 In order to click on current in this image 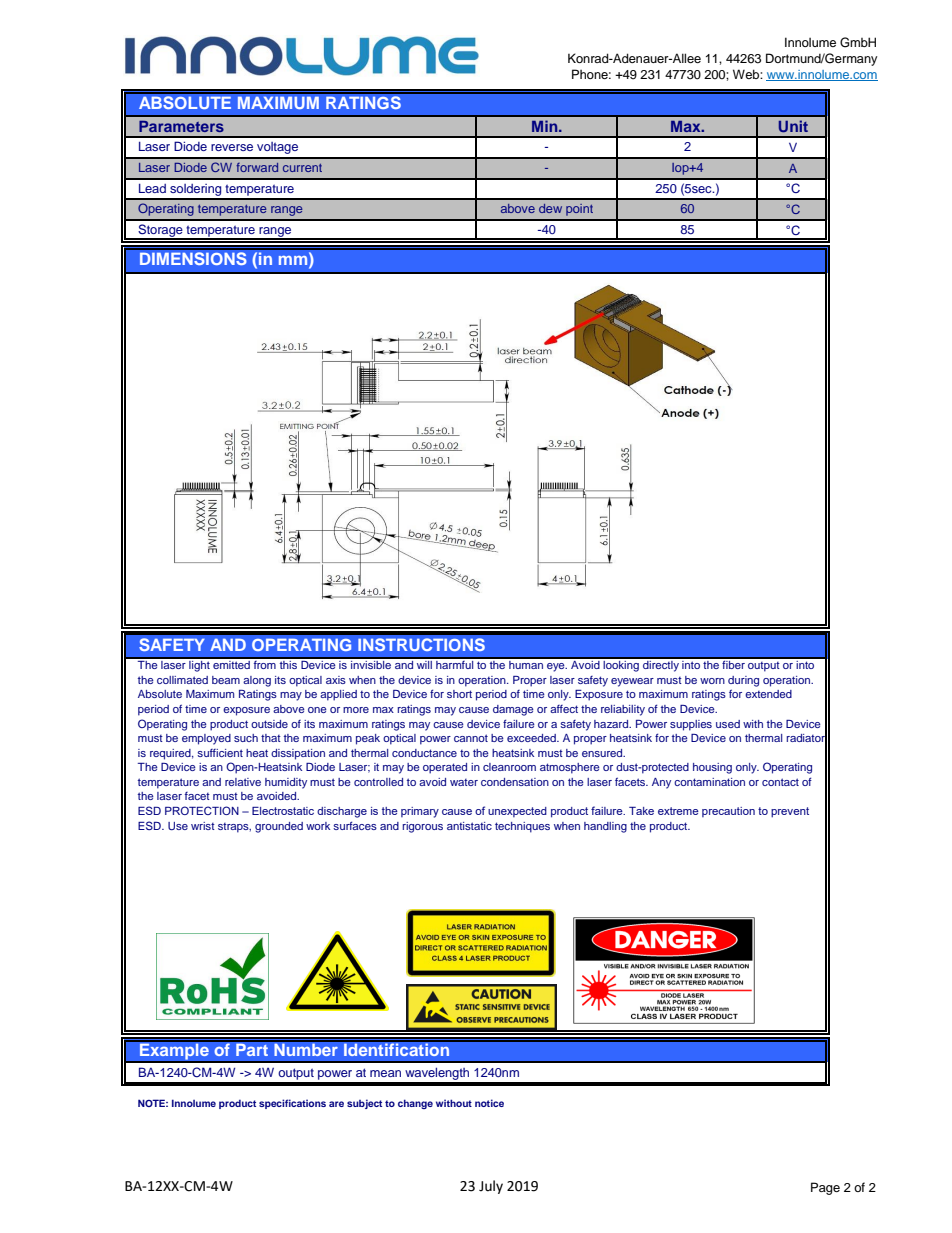, I will do `click(302, 168)`.
